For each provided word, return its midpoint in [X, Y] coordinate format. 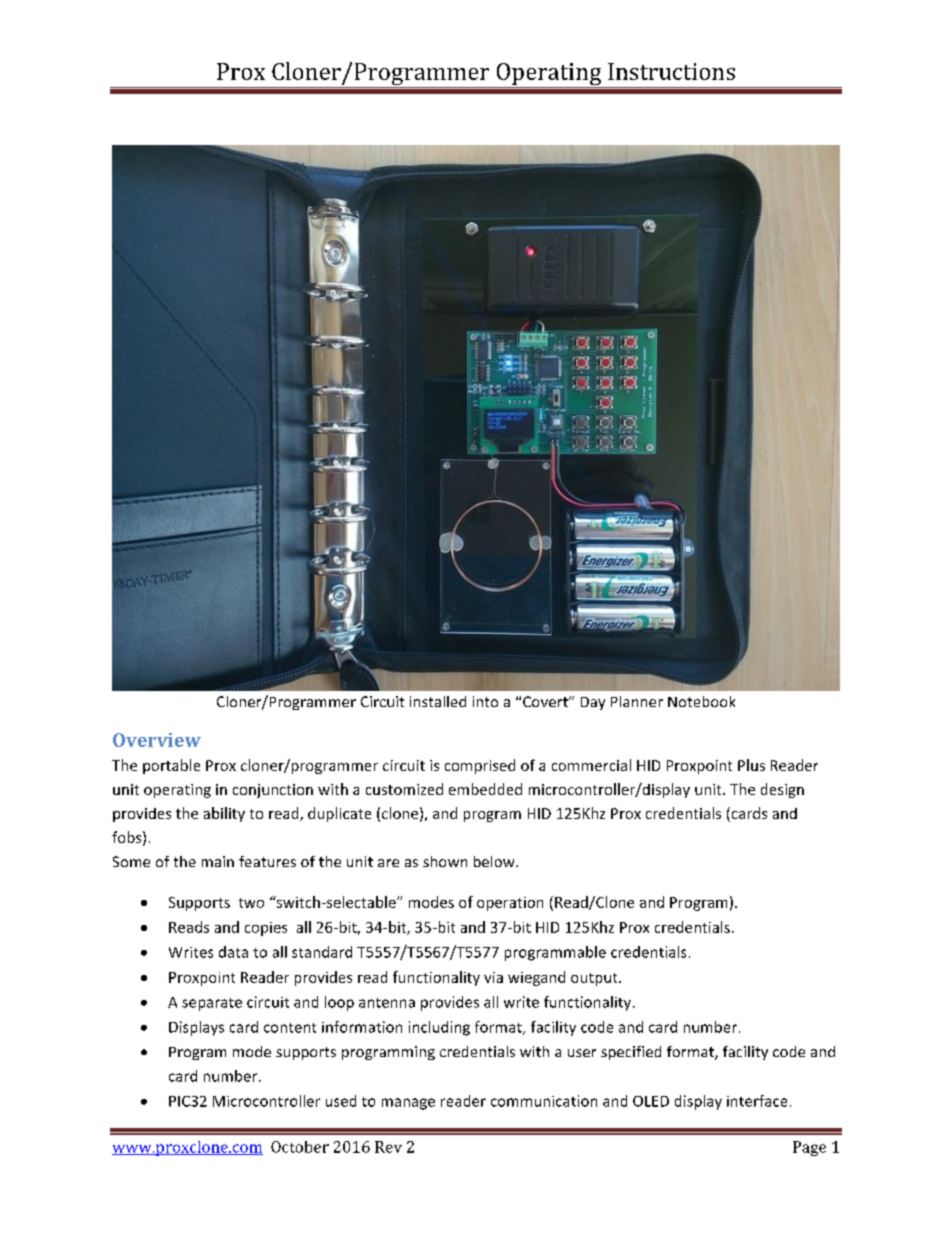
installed [438, 701]
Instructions [671, 71]
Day [593, 703]
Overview [157, 740]
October [300, 1147]
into [485, 701]
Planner [637, 701]
